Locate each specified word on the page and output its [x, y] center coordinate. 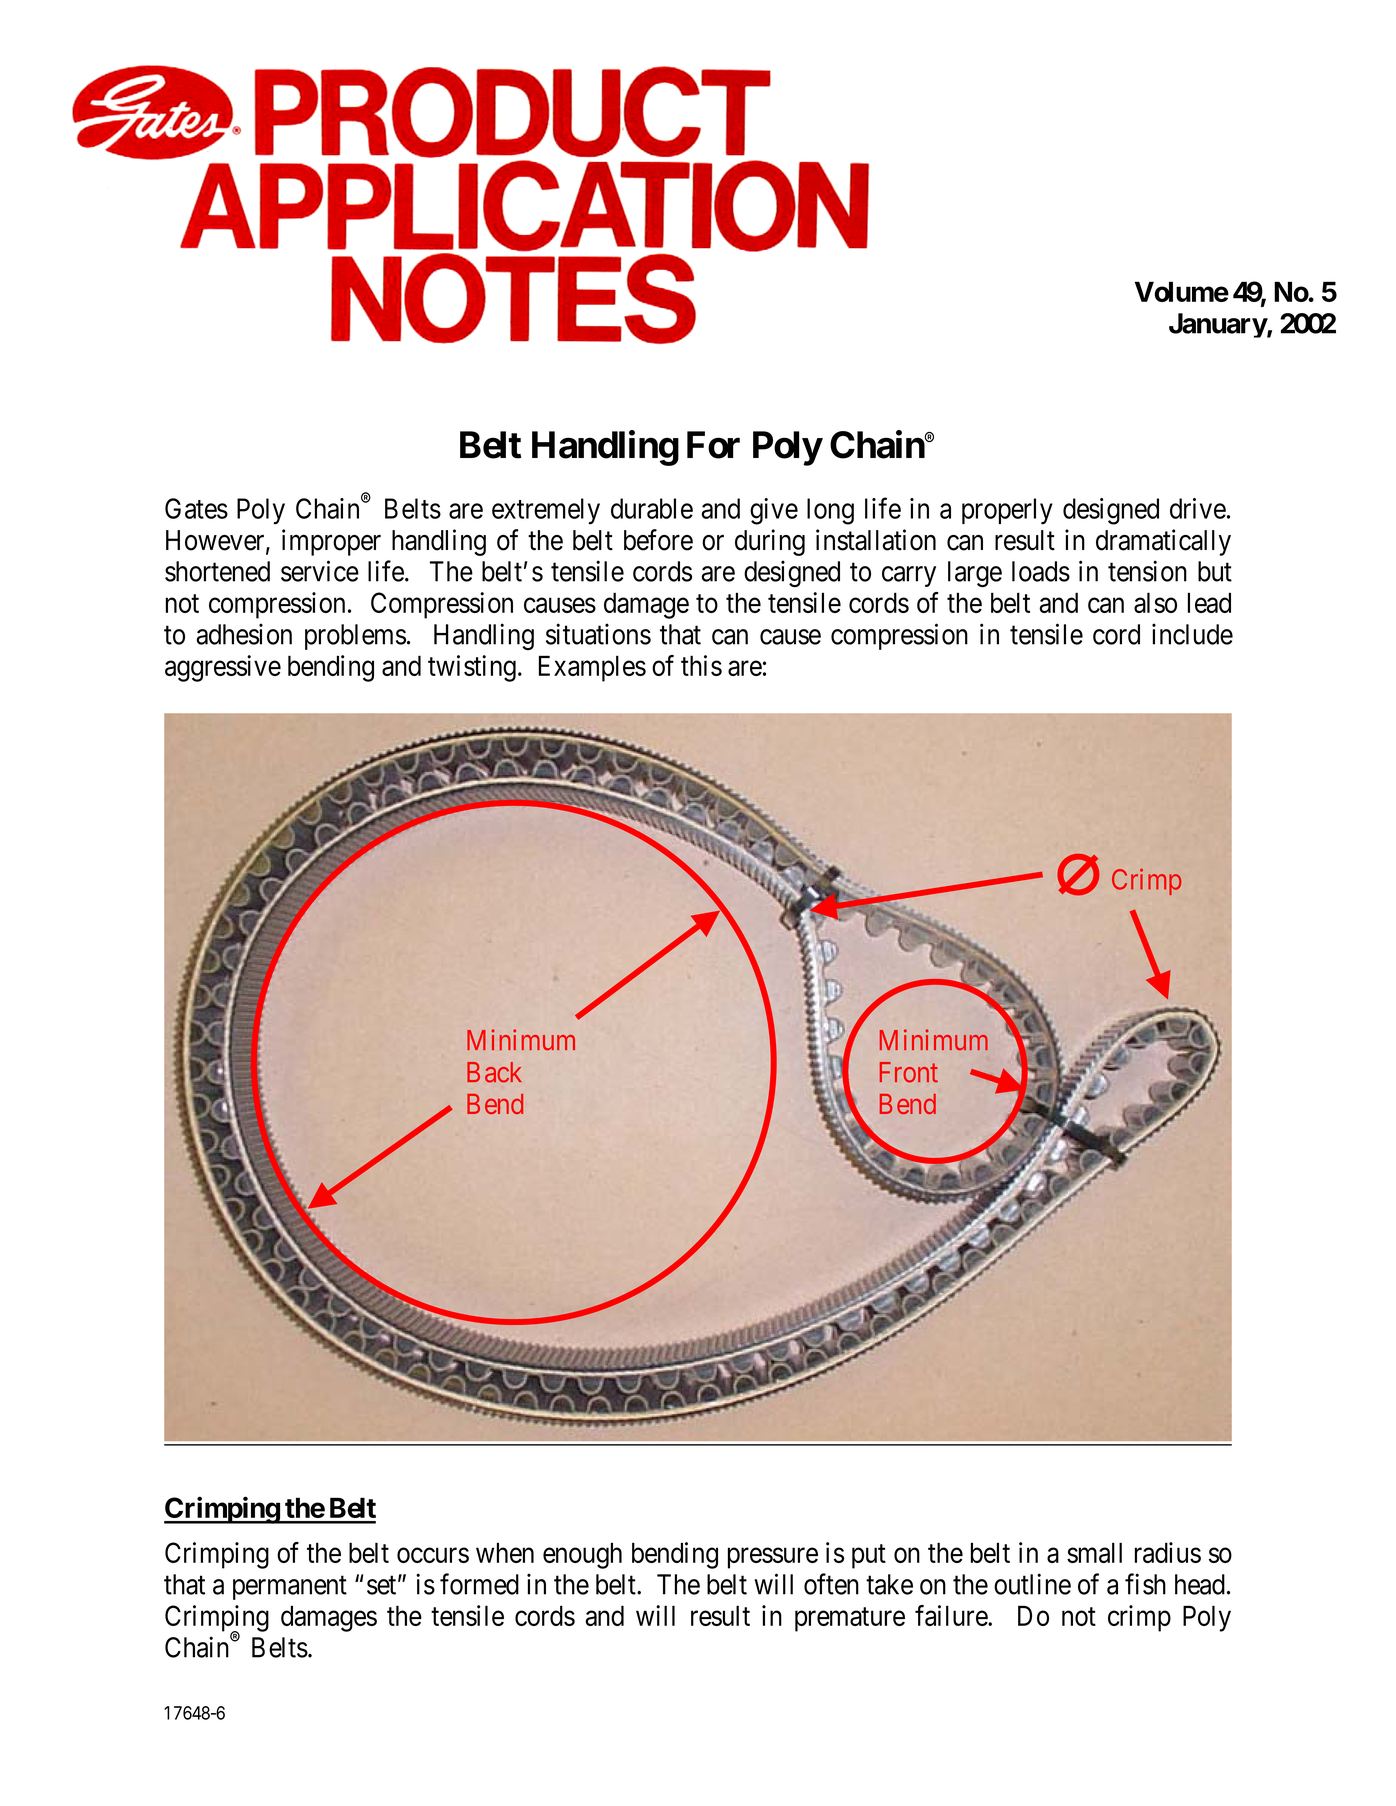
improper [331, 542]
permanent [290, 1588]
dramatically [1163, 542]
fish [1145, 1584]
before [658, 540]
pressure [773, 1558]
